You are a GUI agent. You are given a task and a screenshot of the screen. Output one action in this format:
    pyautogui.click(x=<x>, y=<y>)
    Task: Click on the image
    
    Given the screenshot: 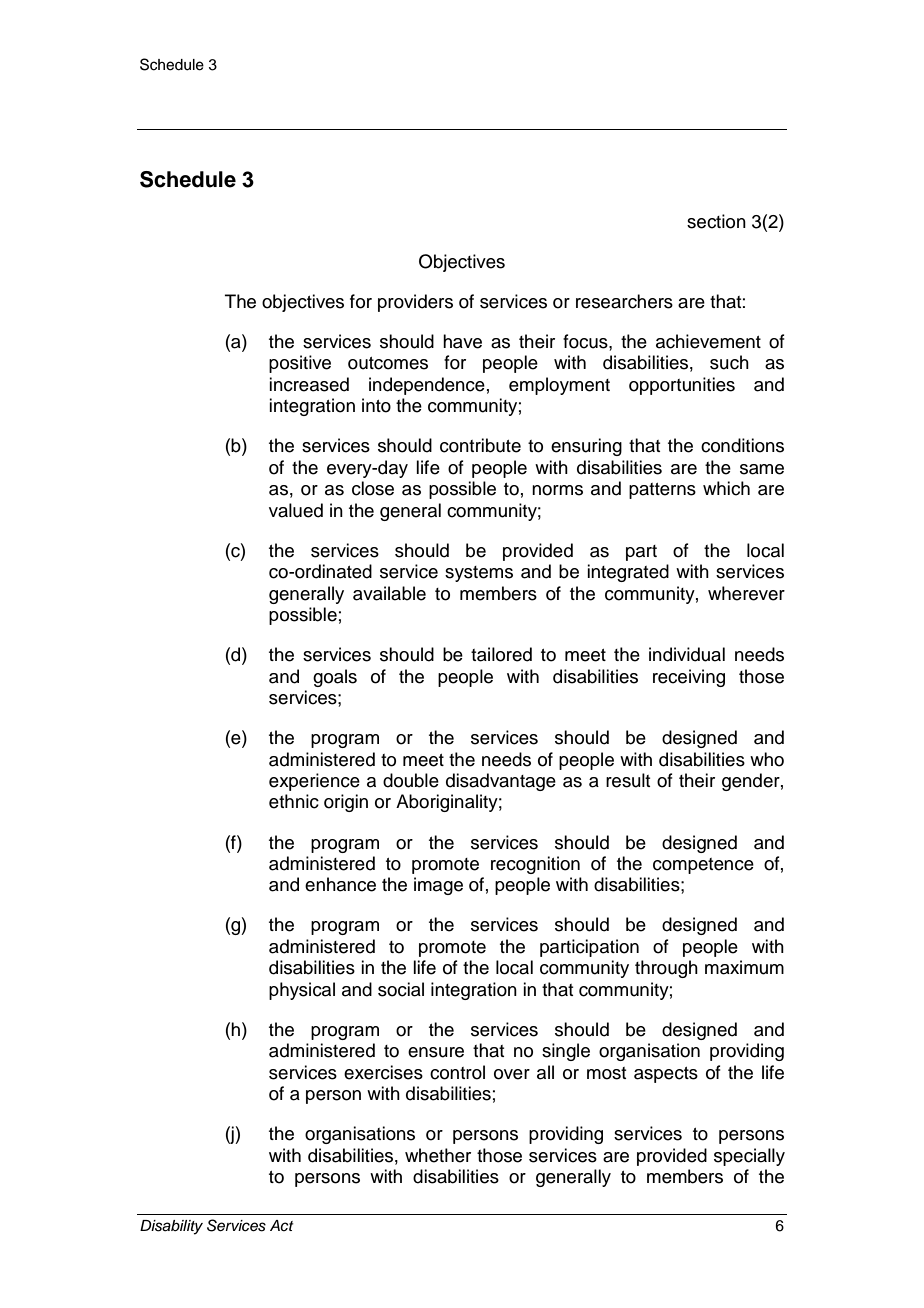 What is the action you would take?
    pyautogui.click(x=438, y=886)
